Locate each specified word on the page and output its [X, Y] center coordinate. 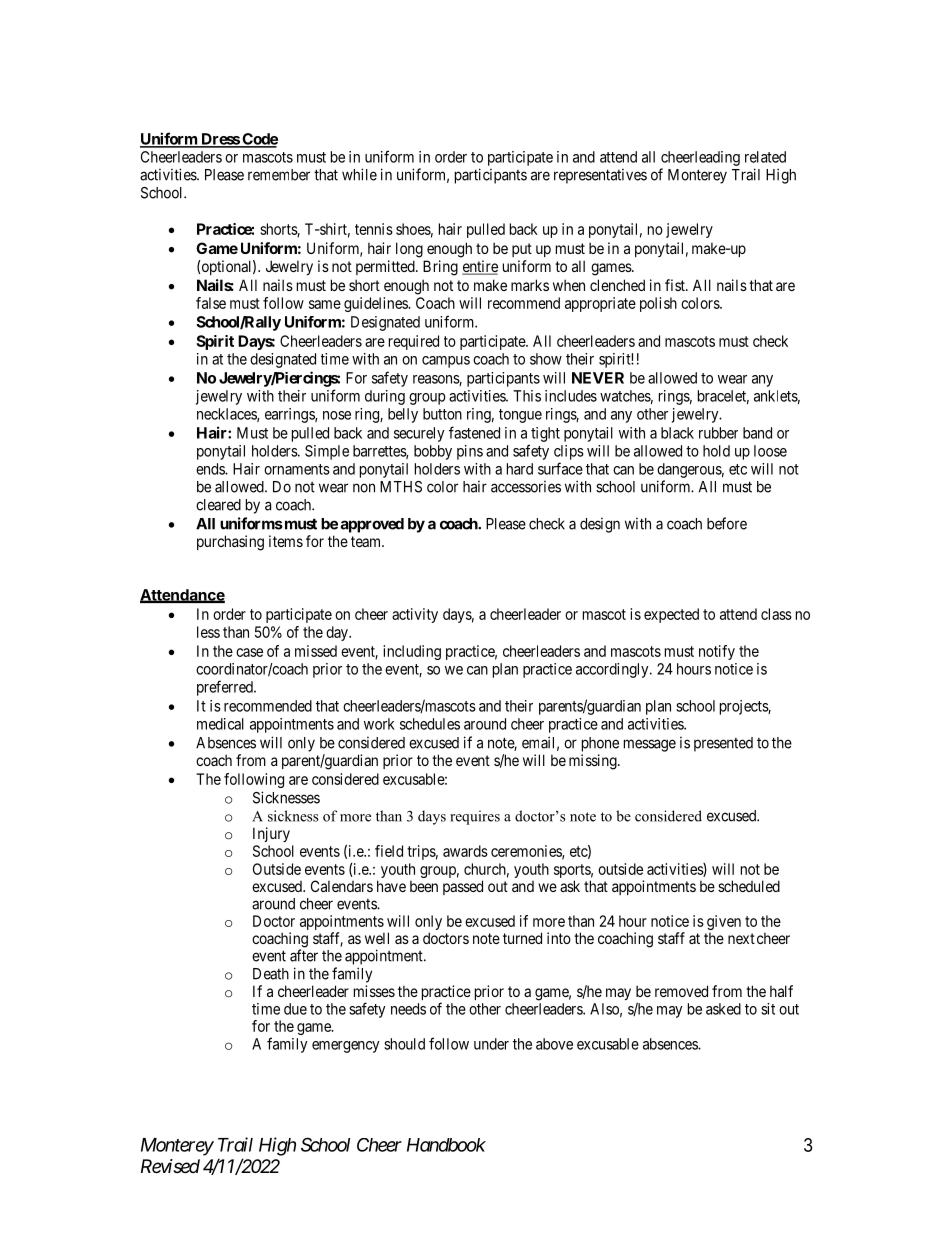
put [522, 250]
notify [717, 652]
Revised [170, 1166]
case [249, 652]
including [412, 652]
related [765, 157]
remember [279, 175]
